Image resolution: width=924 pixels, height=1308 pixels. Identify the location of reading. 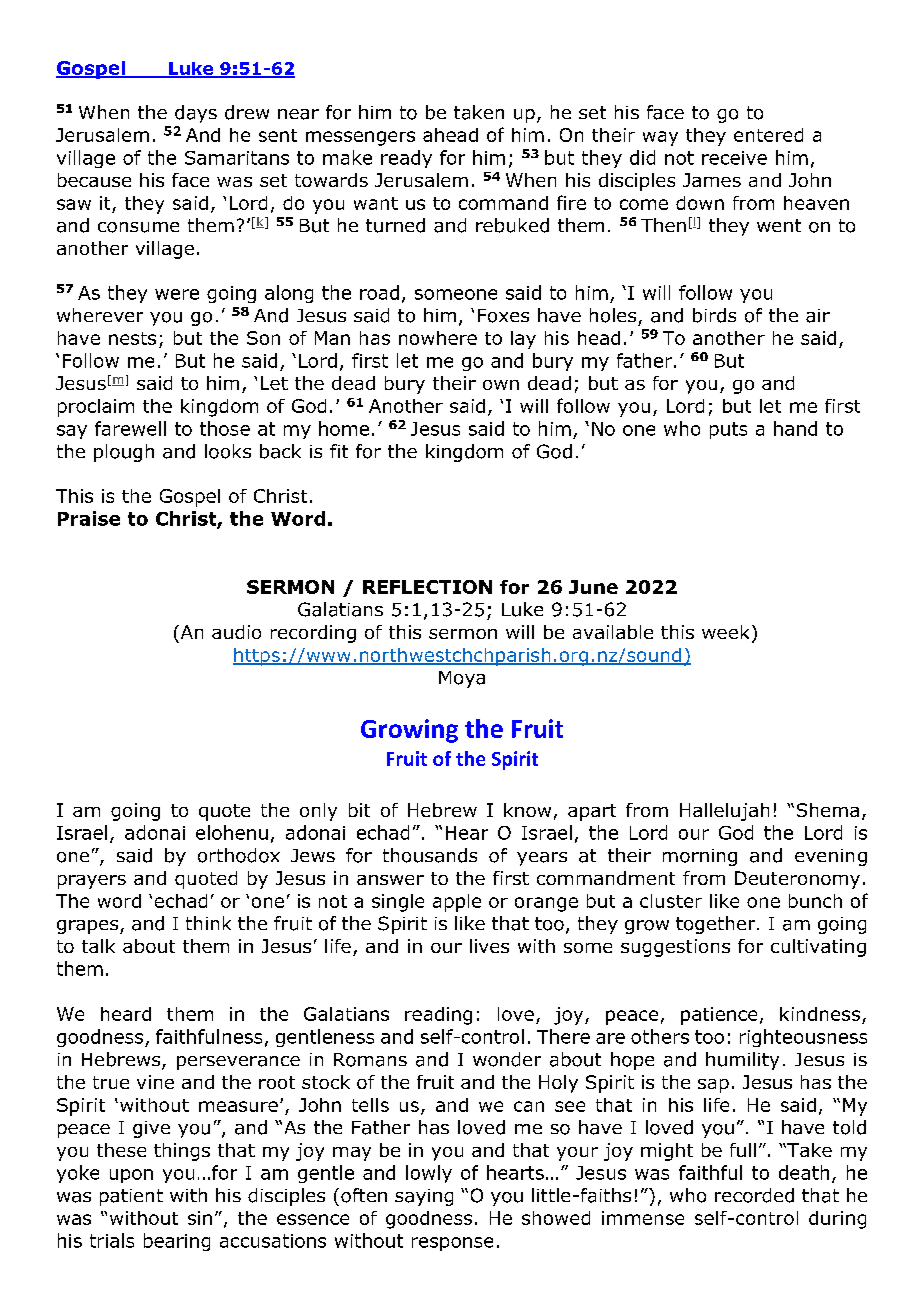
(438, 1016).
